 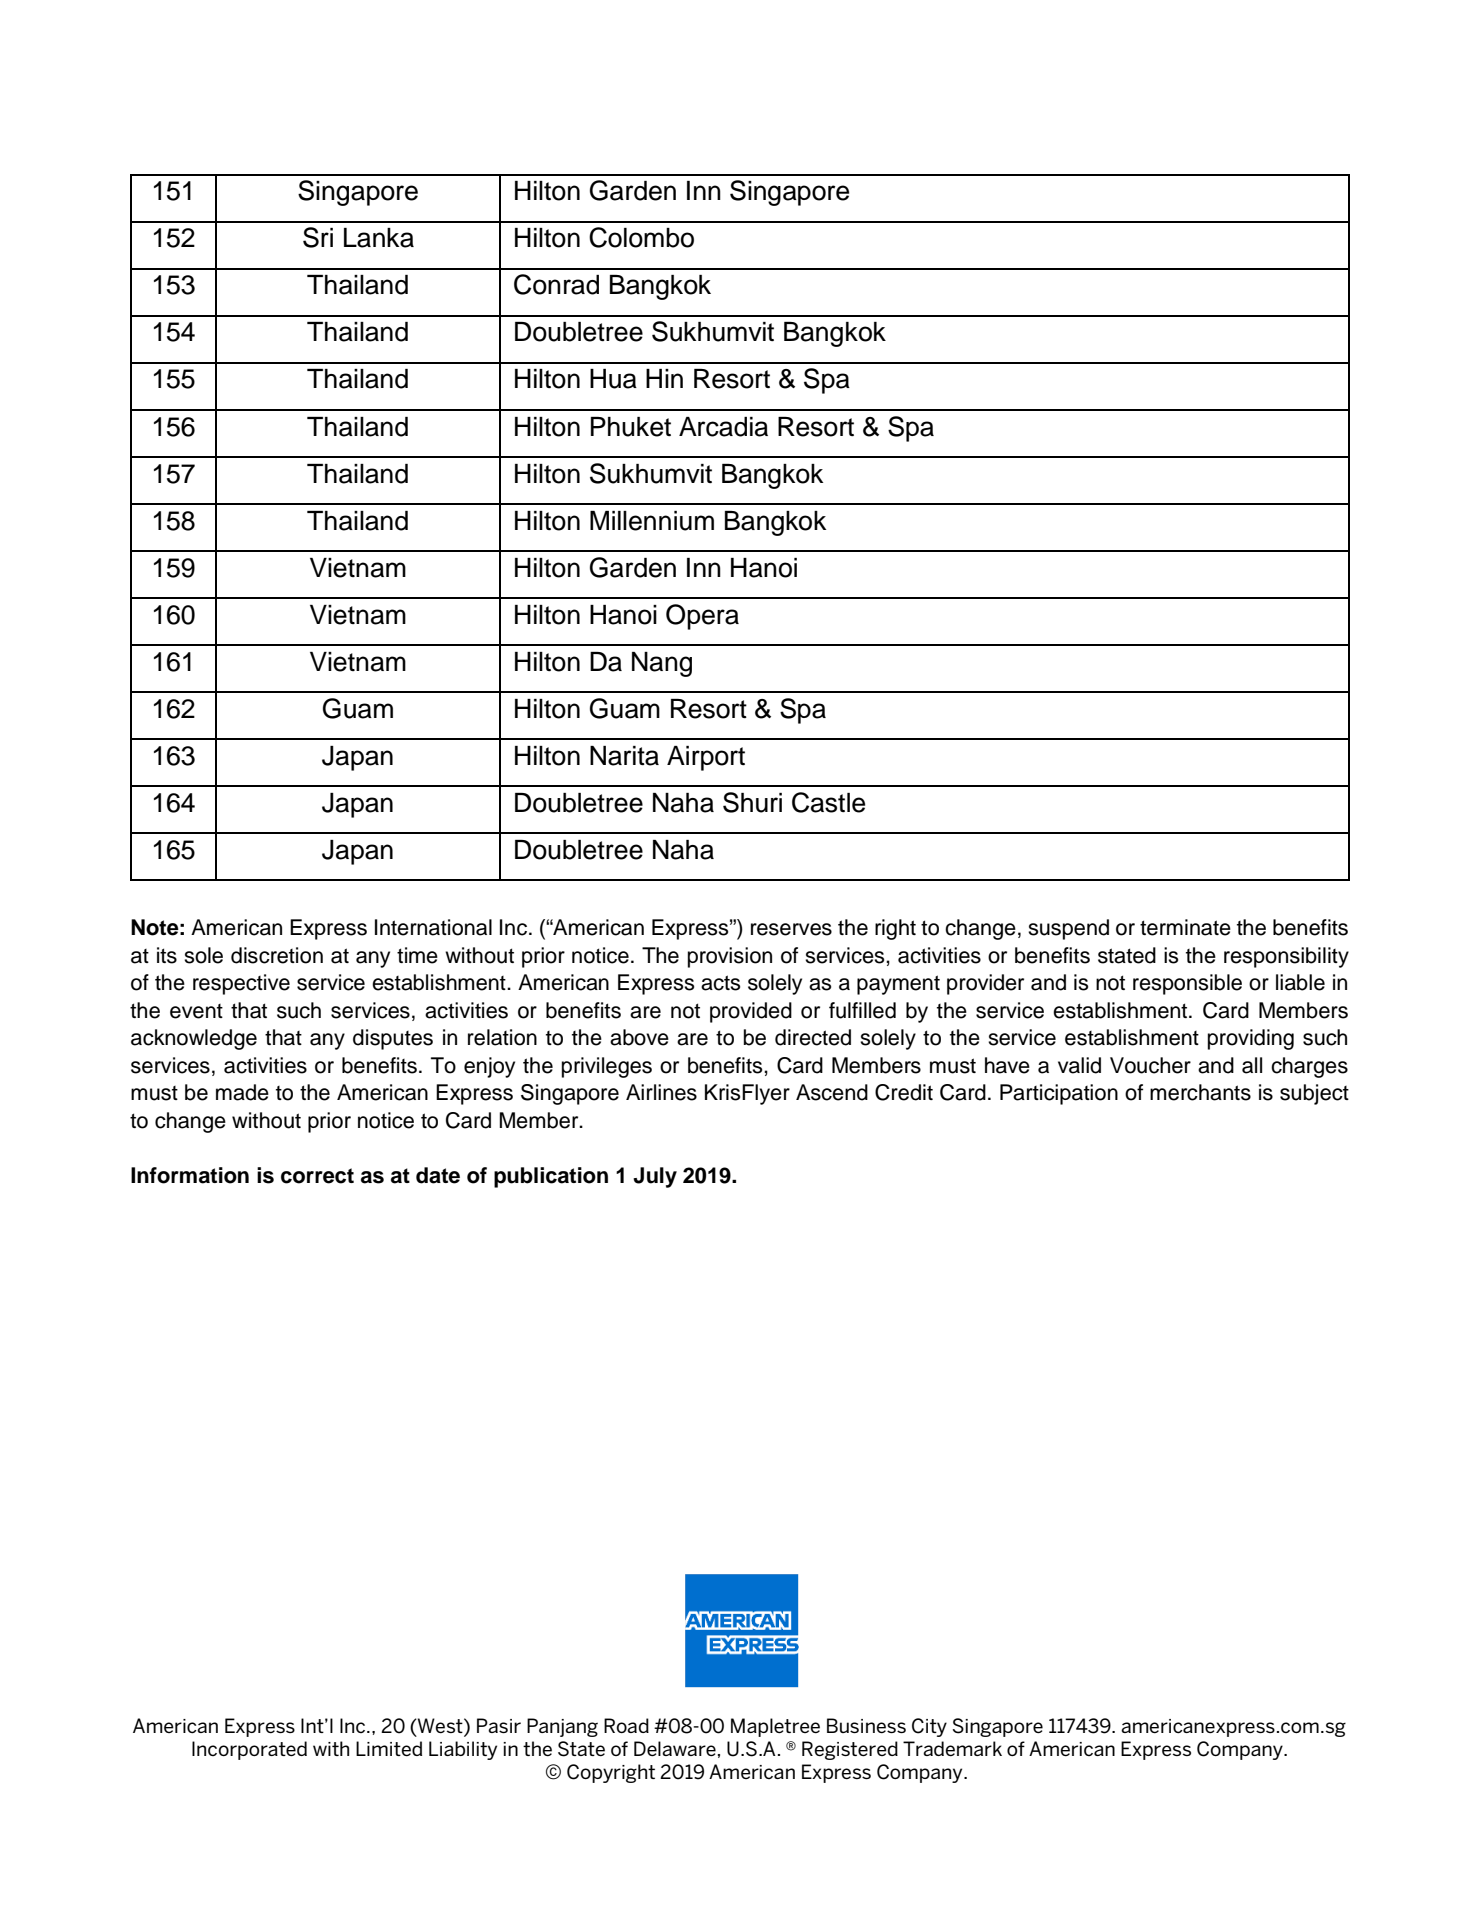 I want to click on merchants, so click(x=1200, y=1092).
